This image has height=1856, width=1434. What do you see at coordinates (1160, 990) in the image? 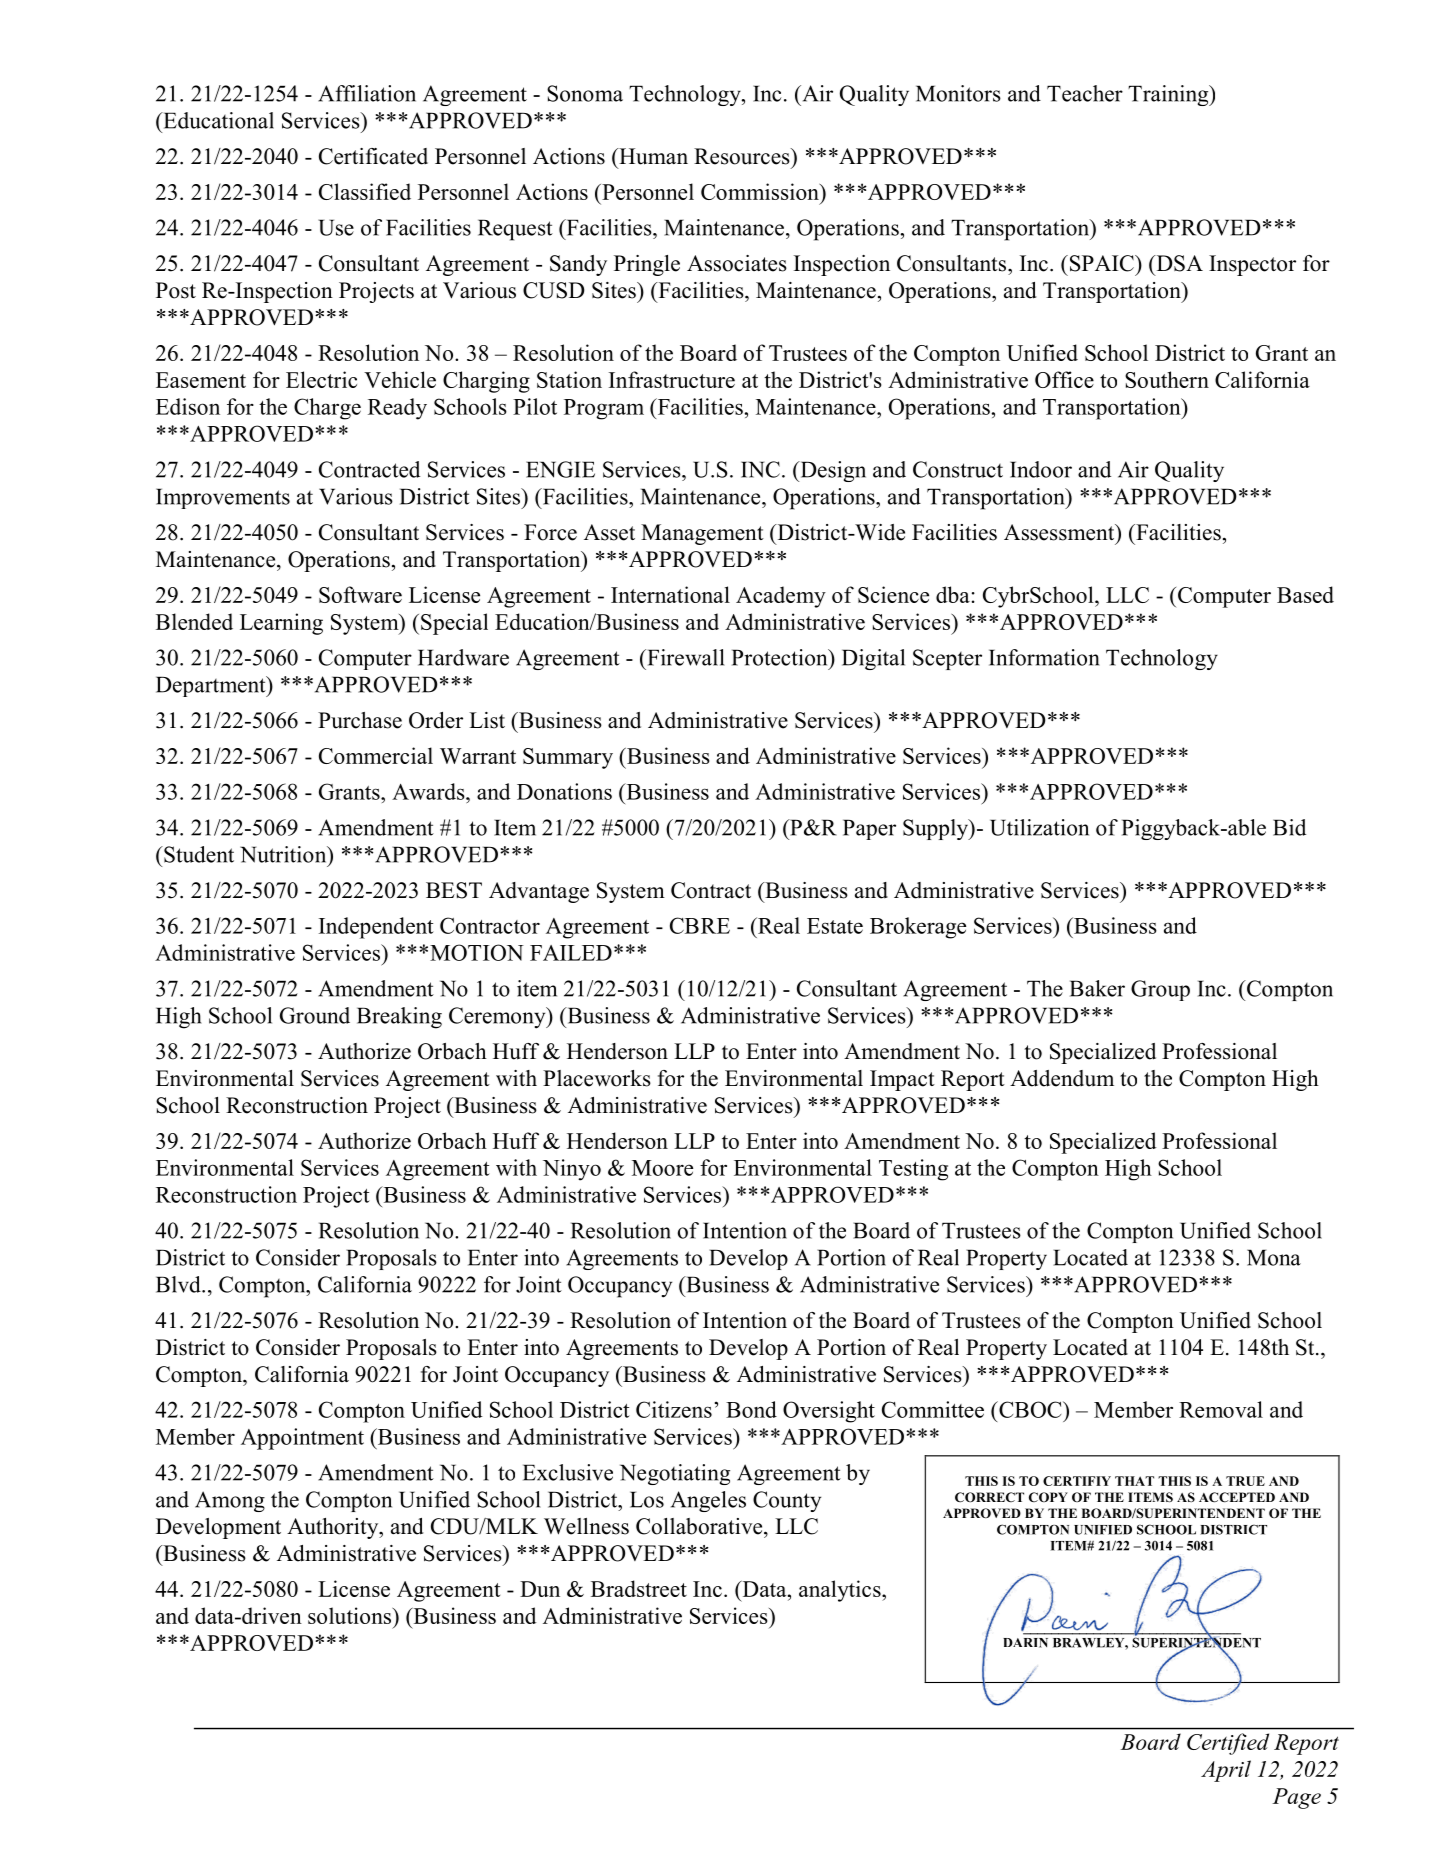
I see `Group` at bounding box center [1160, 990].
